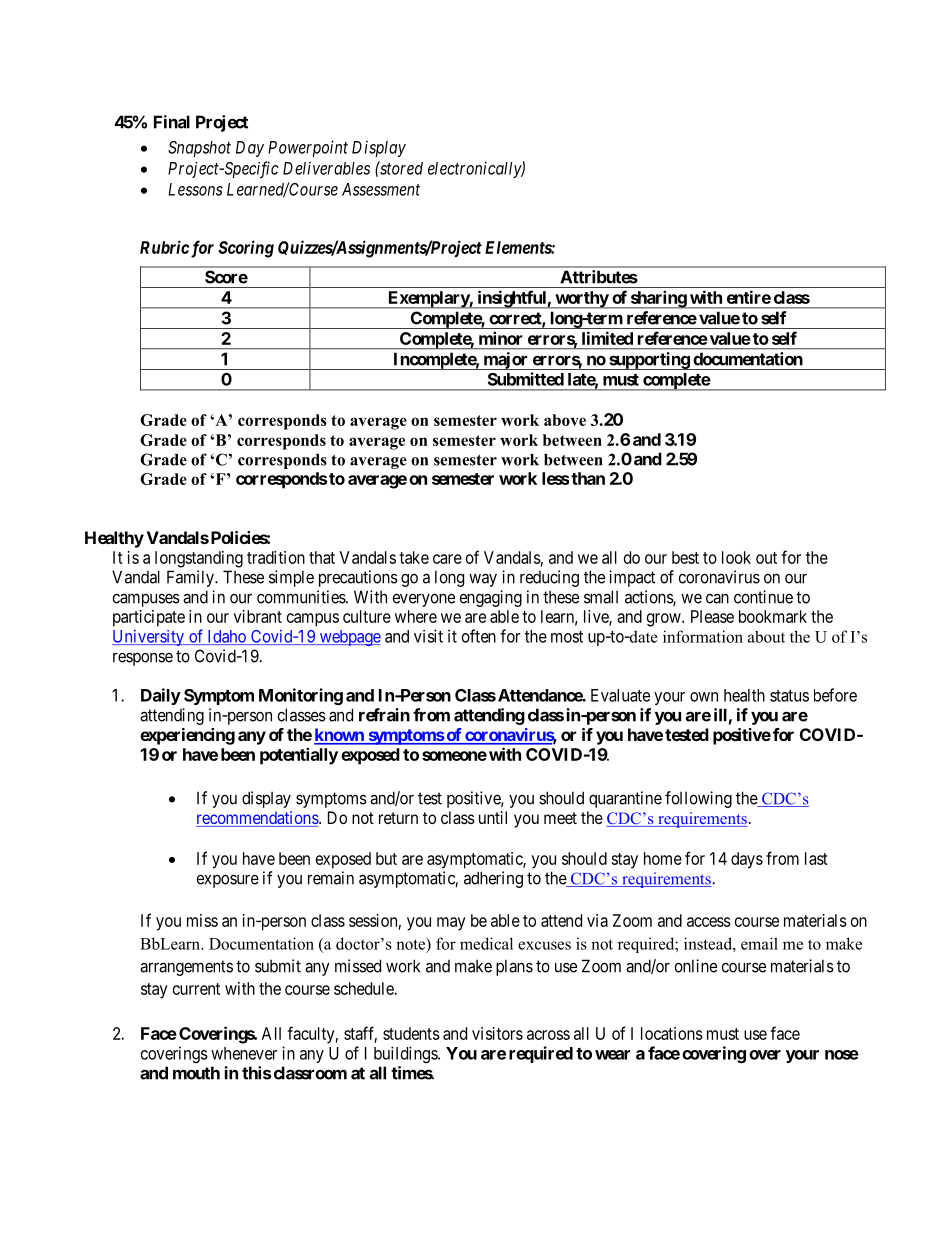 This screenshot has width=952, height=1233. Describe the element at coordinates (447, 559) in the screenshot. I see `care` at that location.
